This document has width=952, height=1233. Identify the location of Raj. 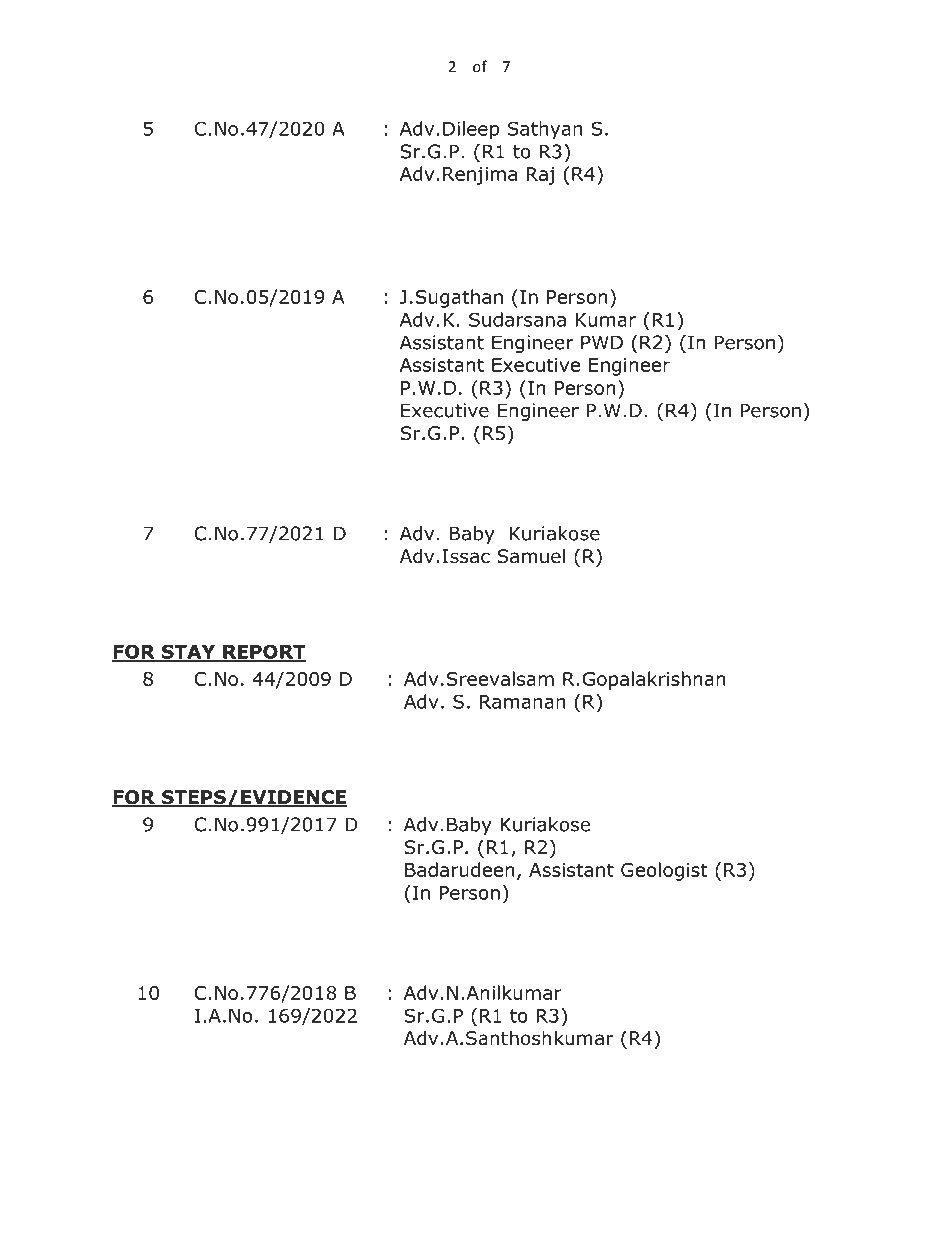
(540, 176).
